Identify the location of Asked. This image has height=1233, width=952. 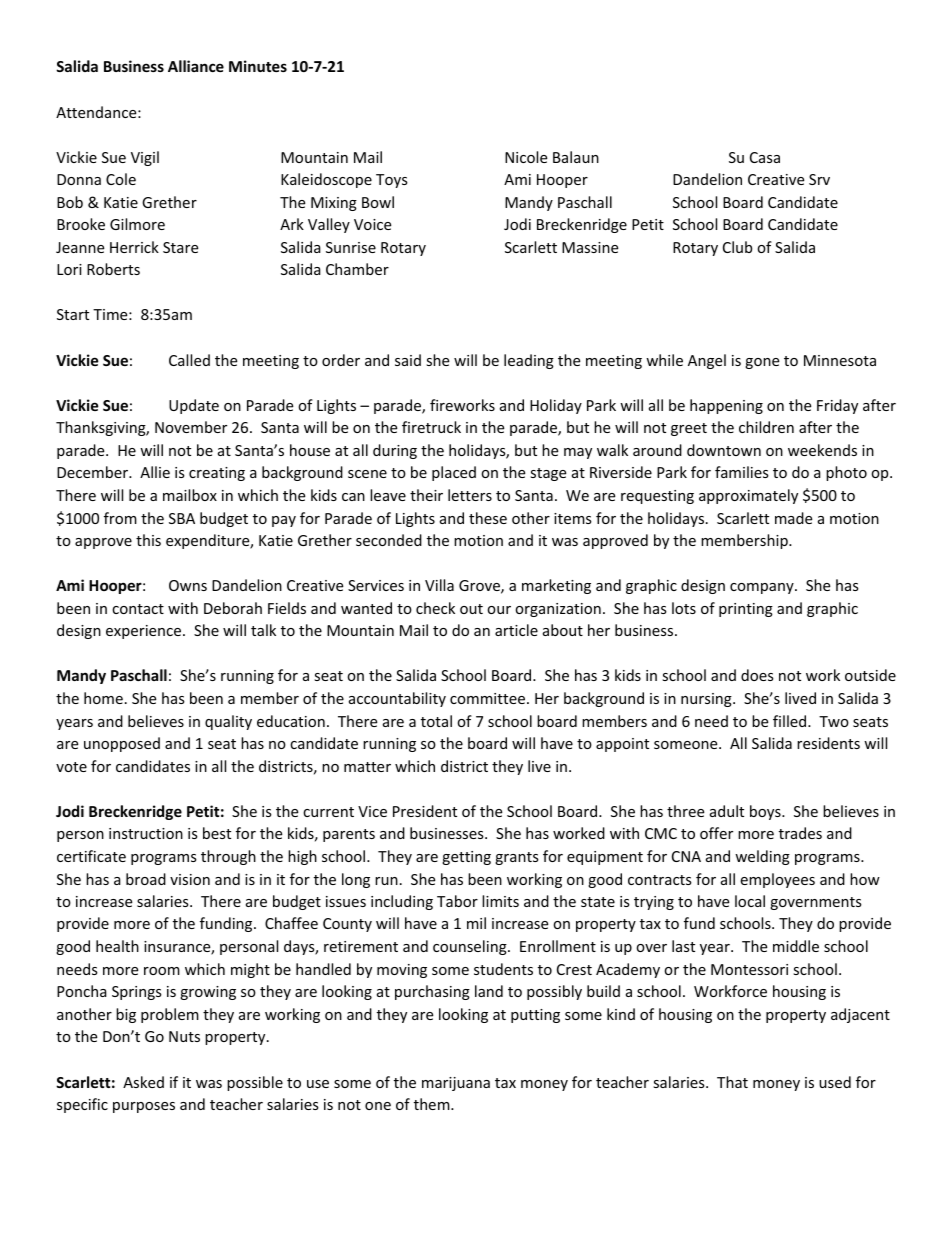
(143, 1082).
